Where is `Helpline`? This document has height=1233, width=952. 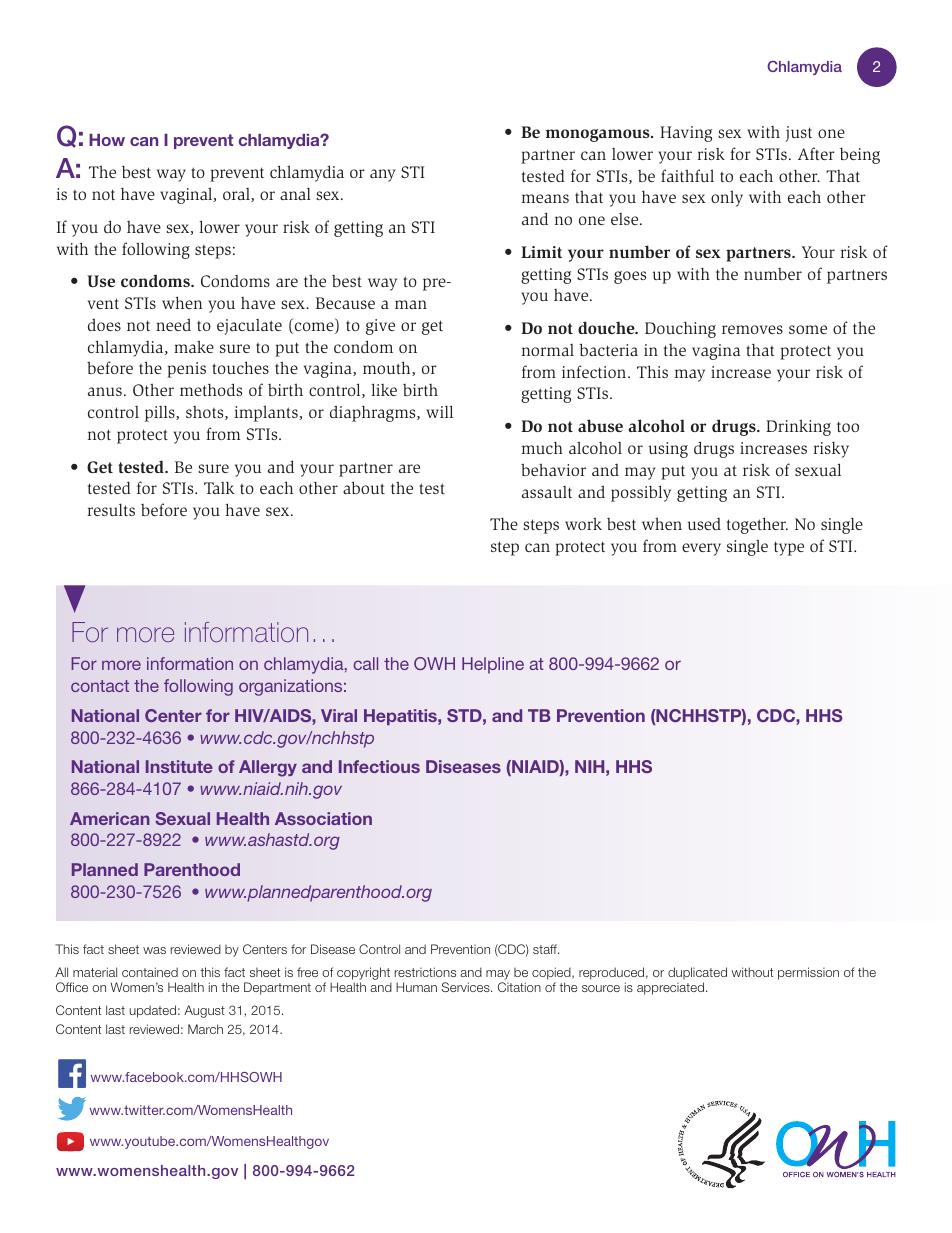
Helpline is located at coordinates (493, 665).
